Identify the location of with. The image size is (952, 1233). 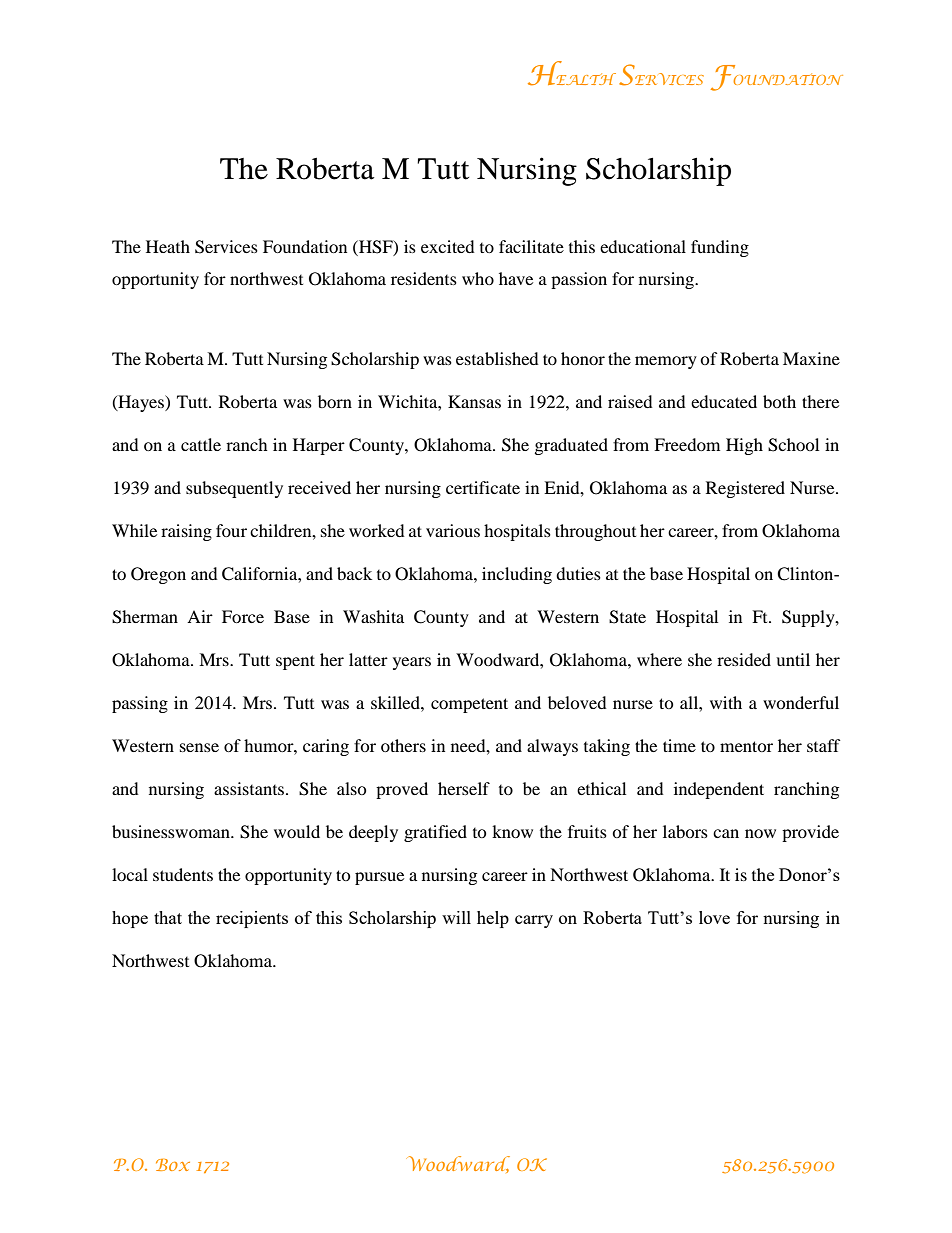
(726, 702).
